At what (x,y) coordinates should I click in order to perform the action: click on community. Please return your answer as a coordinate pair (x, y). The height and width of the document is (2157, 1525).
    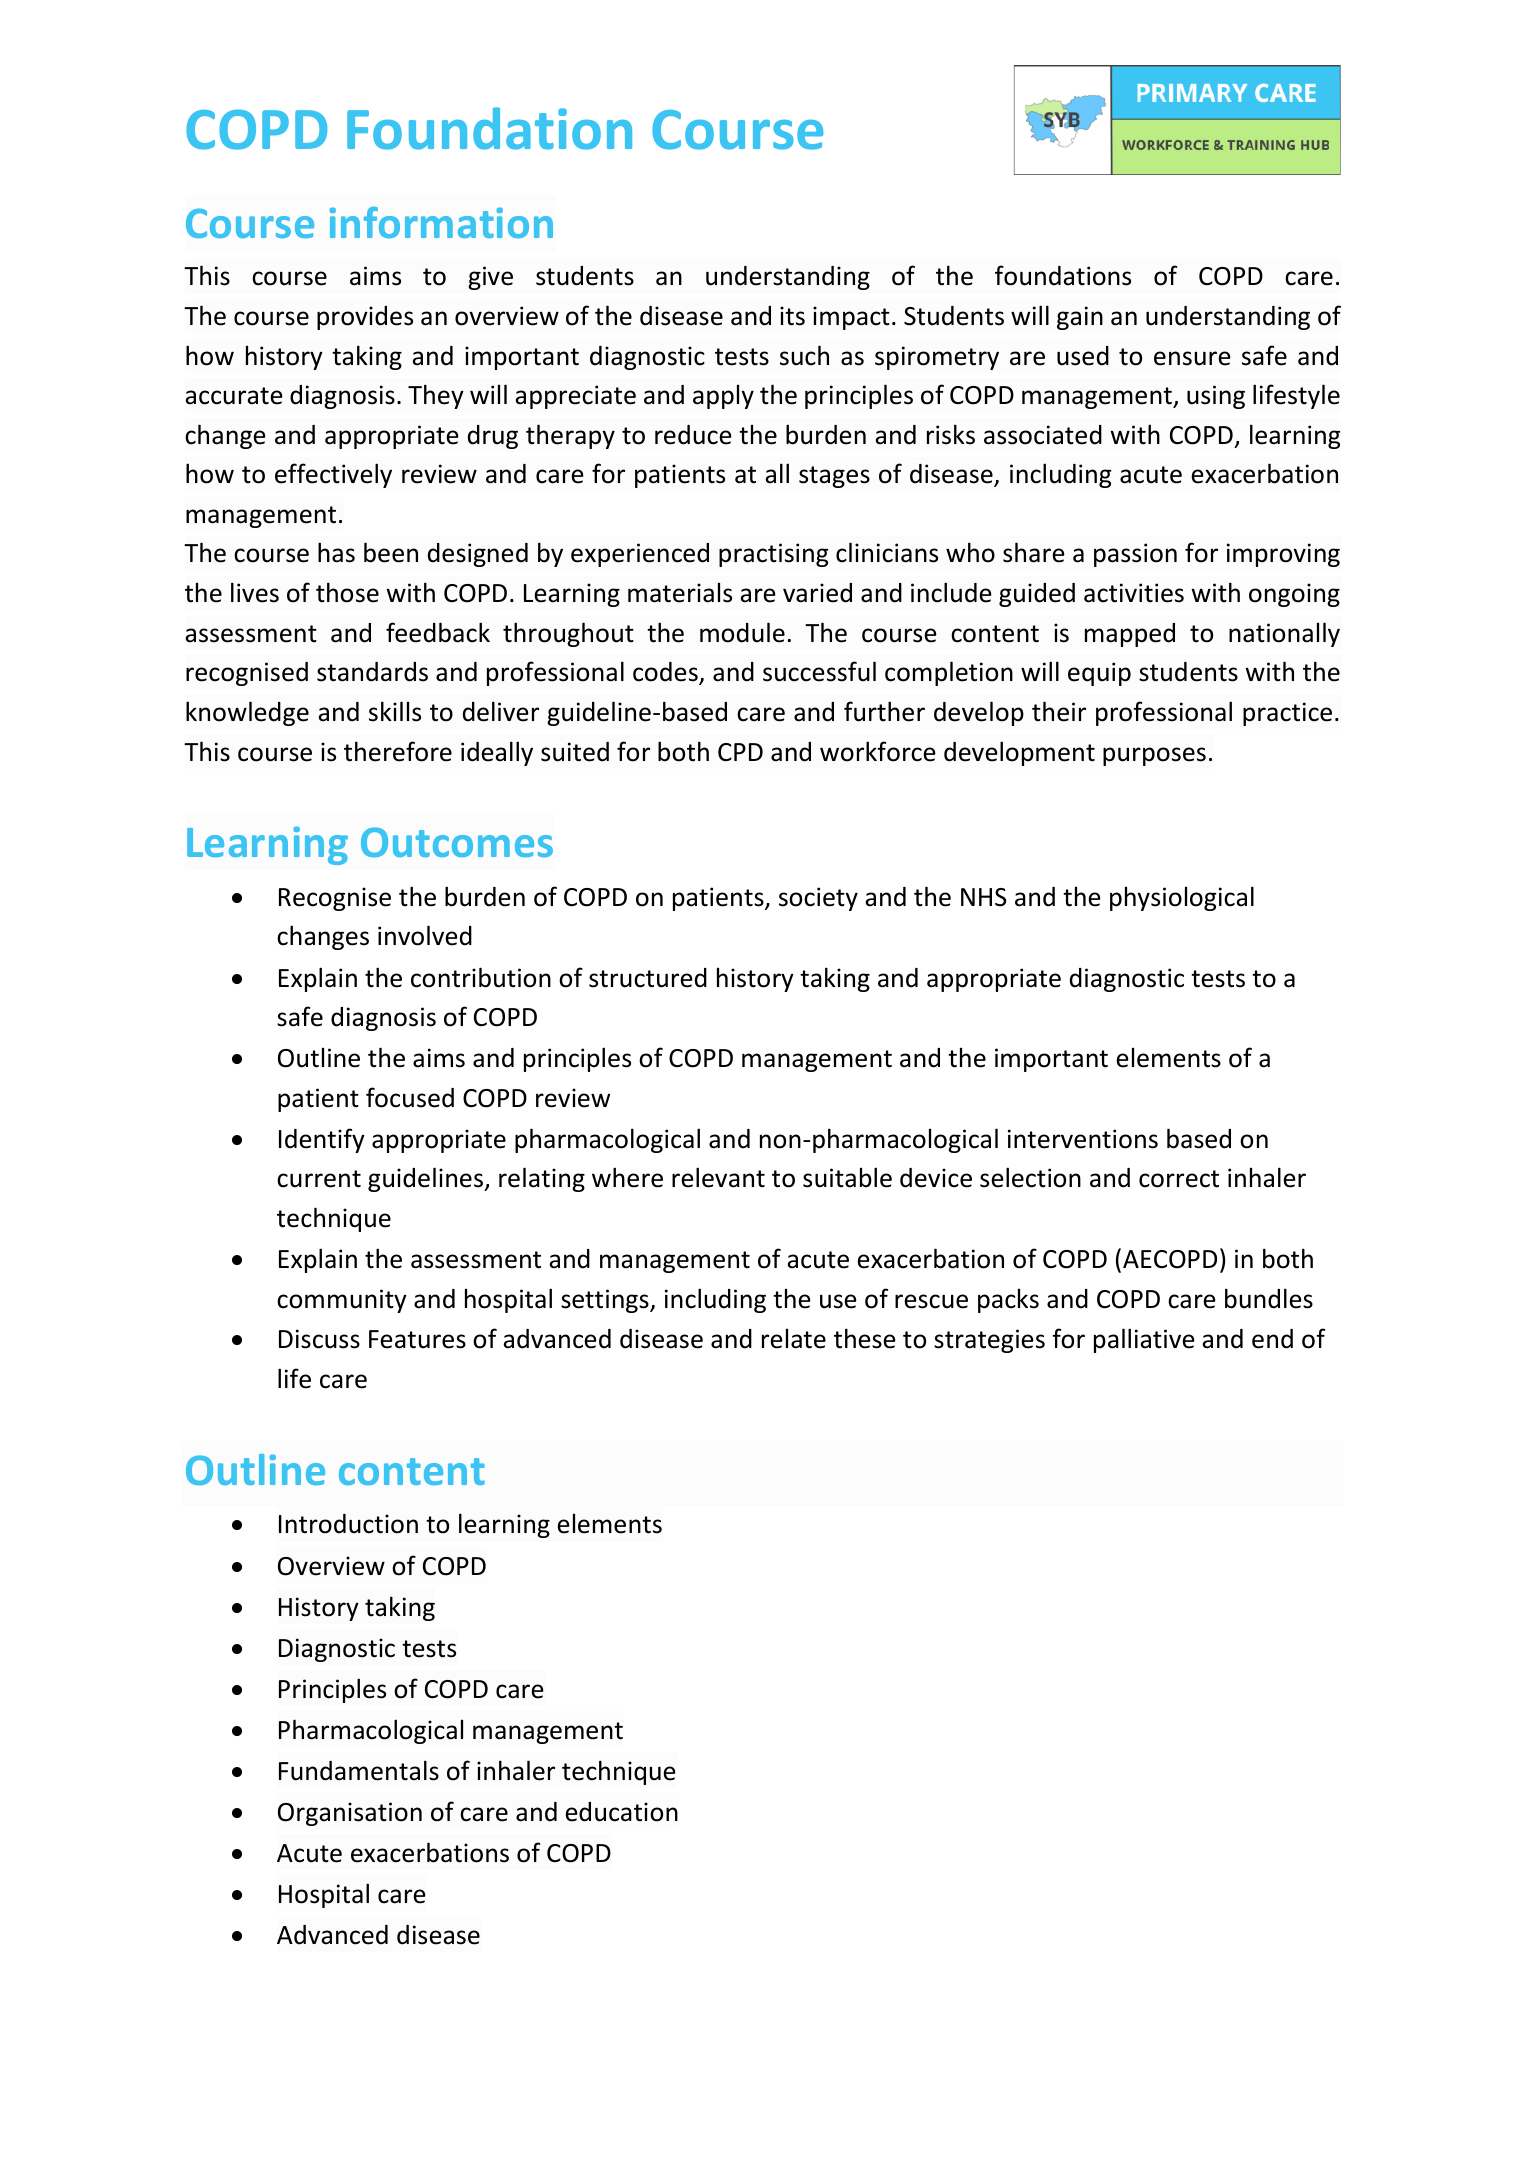
    Looking at the image, I should click on (342, 1301).
